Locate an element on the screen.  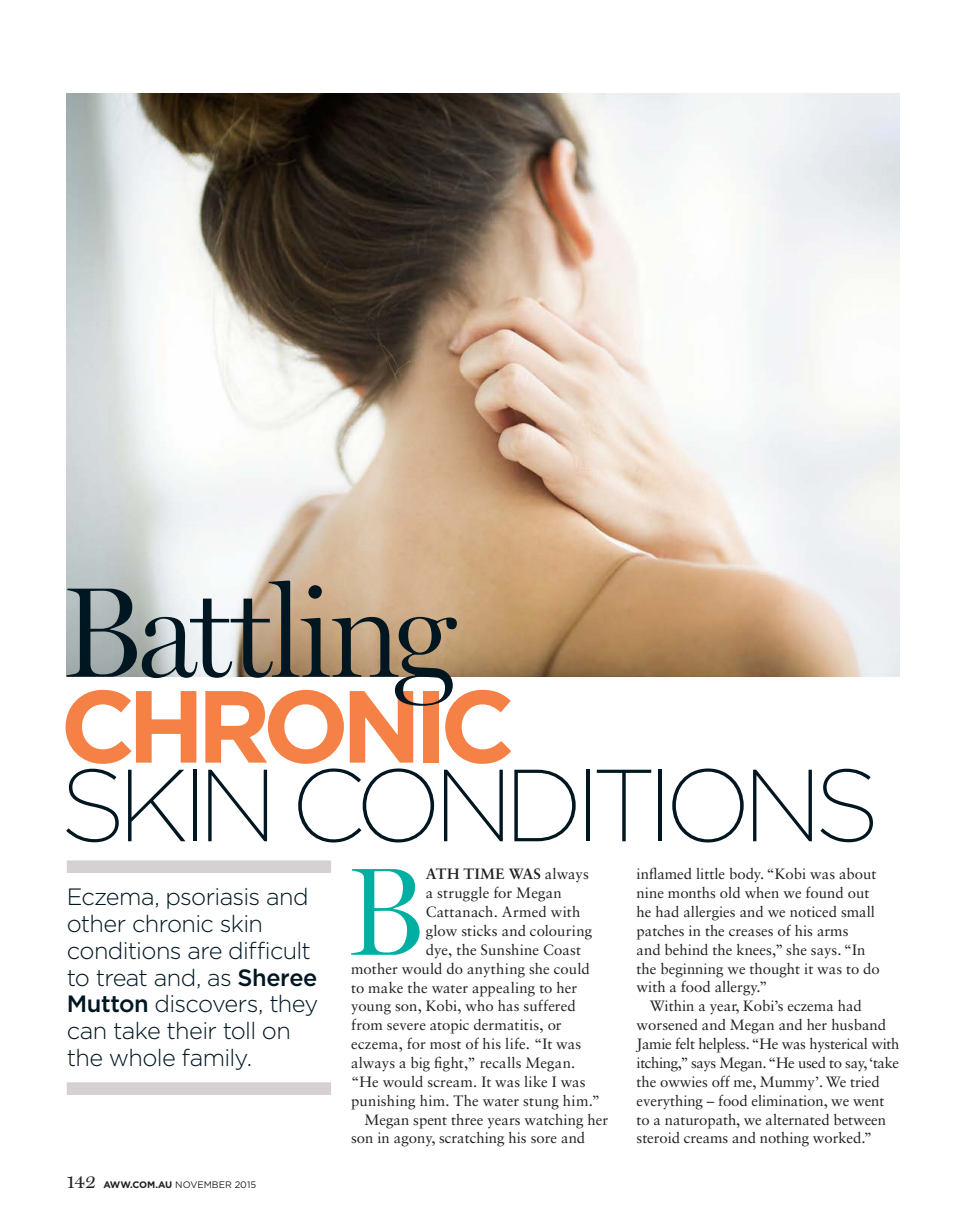
NOVEMBER is located at coordinates (204, 1184).
